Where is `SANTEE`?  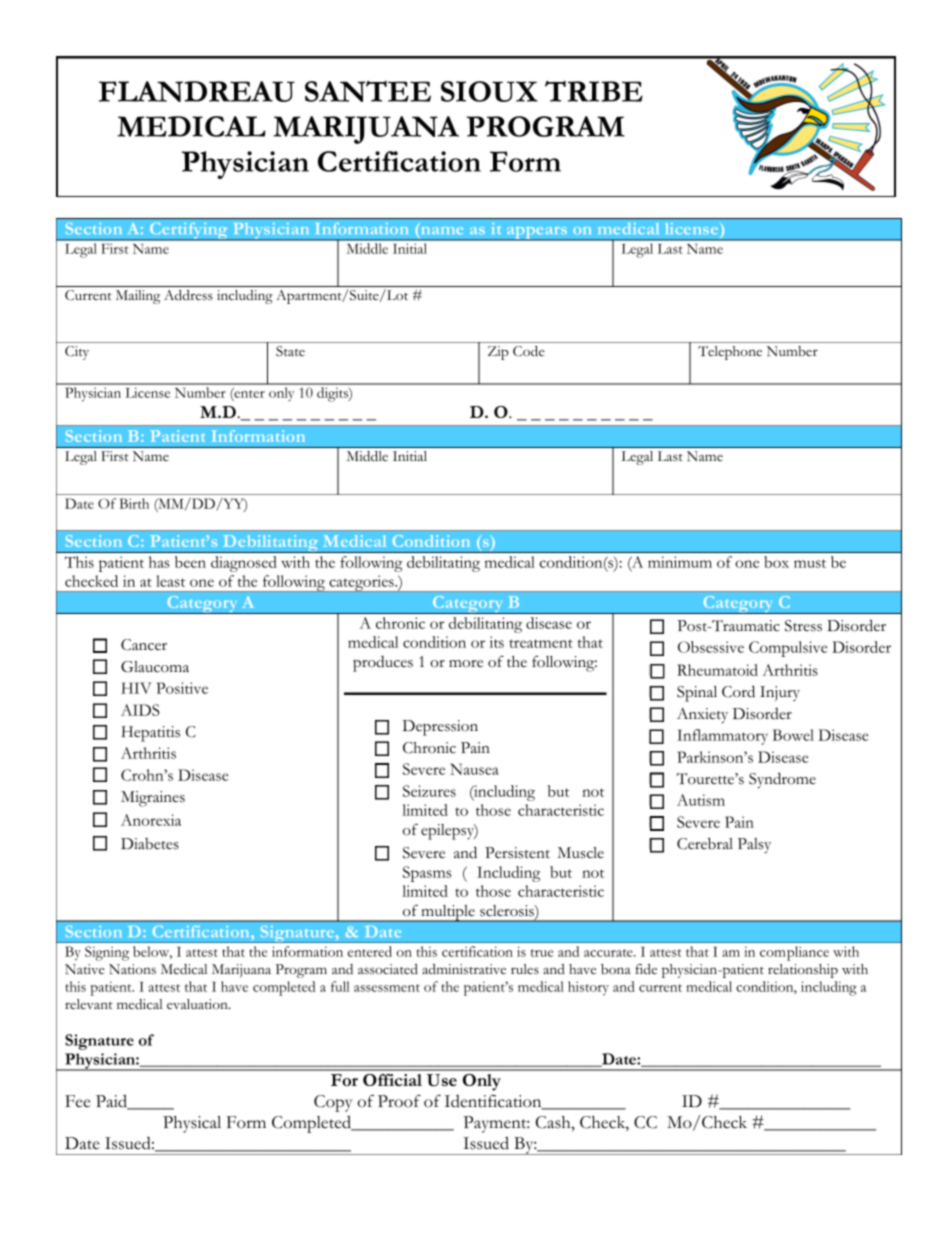 SANTEE is located at coordinates (368, 91).
